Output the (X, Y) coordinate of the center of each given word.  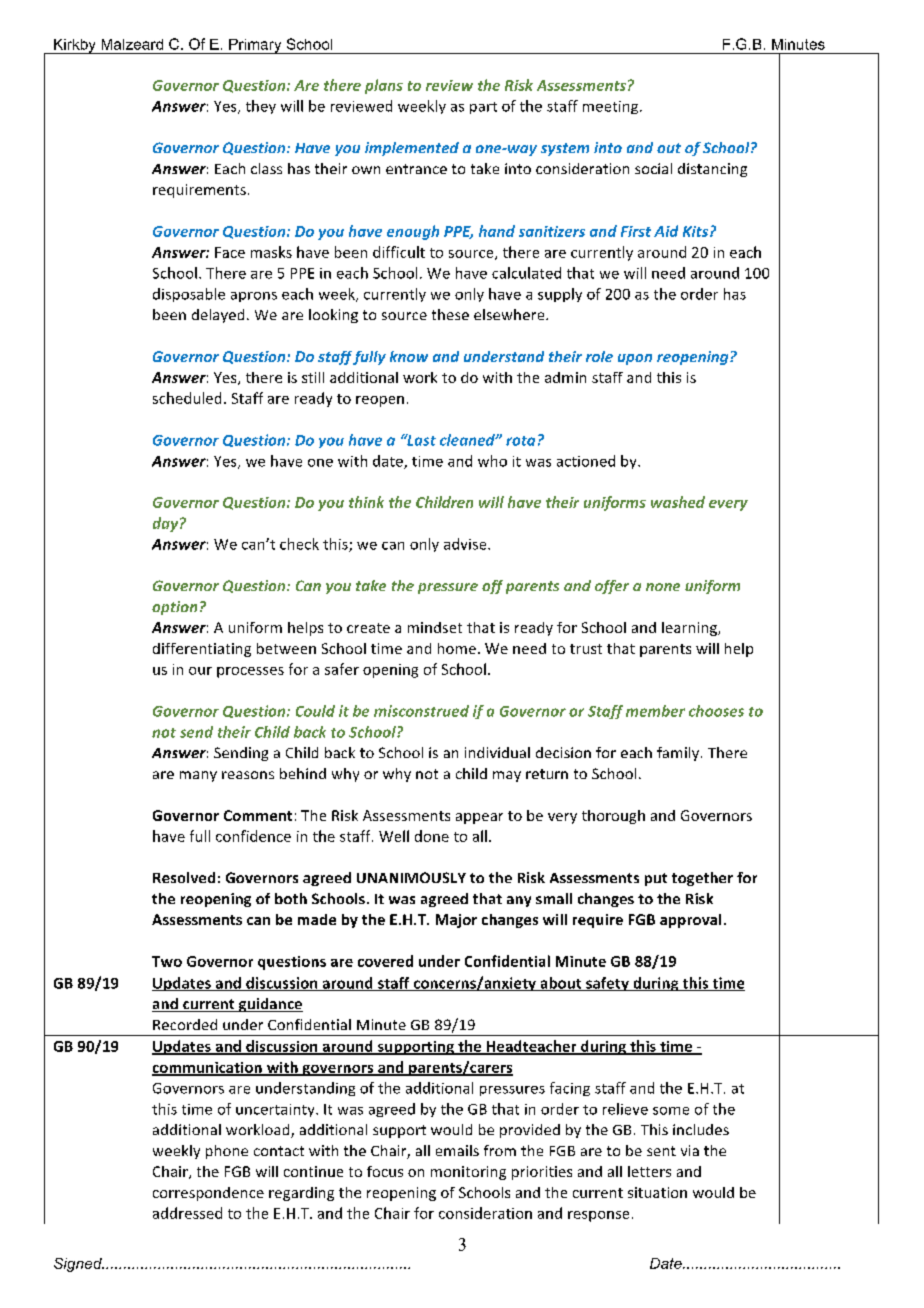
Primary (255, 46)
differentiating (202, 650)
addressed (187, 1213)
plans (384, 86)
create (368, 628)
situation (657, 1192)
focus (385, 1171)
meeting (612, 107)
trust (586, 649)
